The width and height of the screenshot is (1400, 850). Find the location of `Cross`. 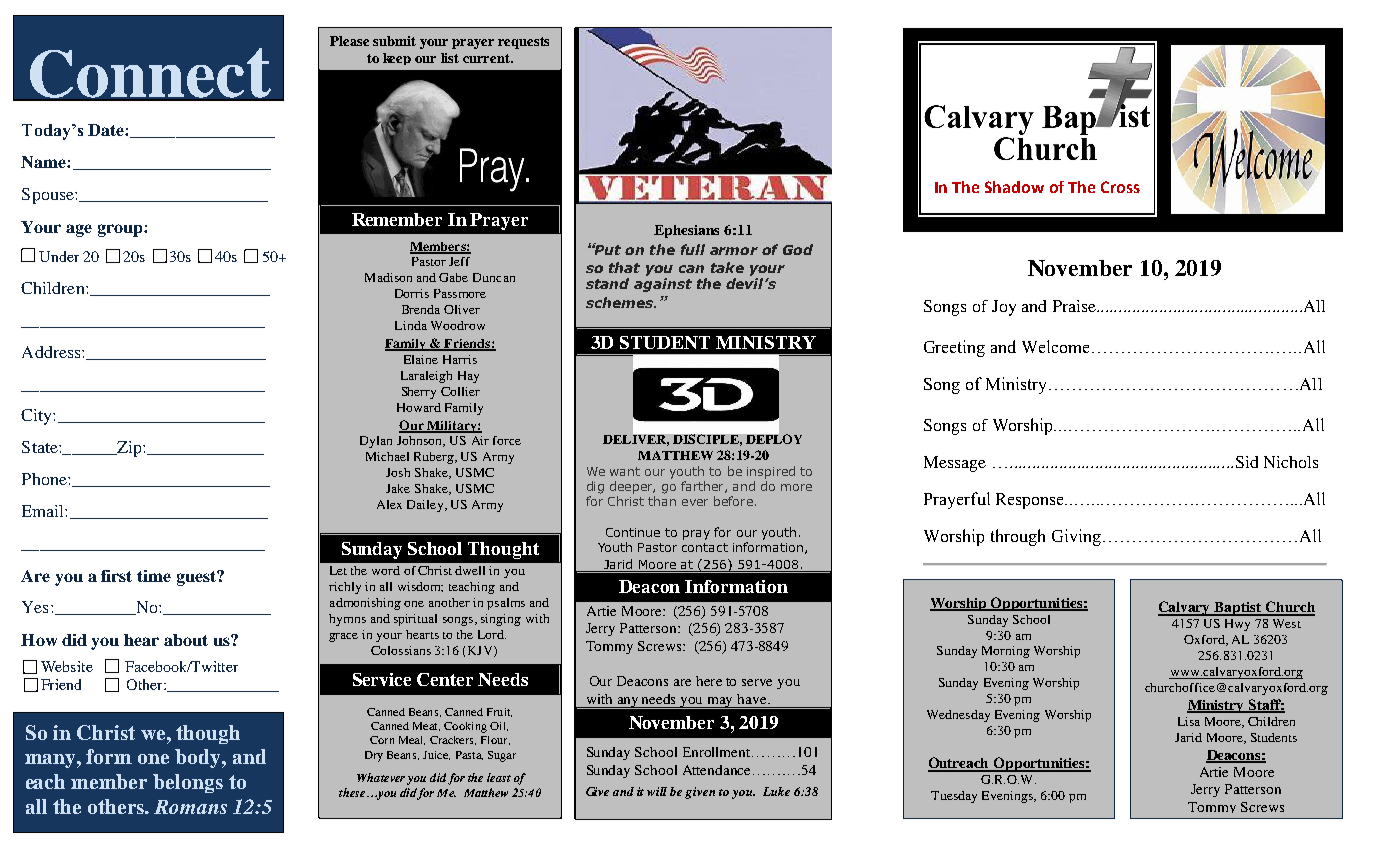

Cross is located at coordinates (1120, 187).
